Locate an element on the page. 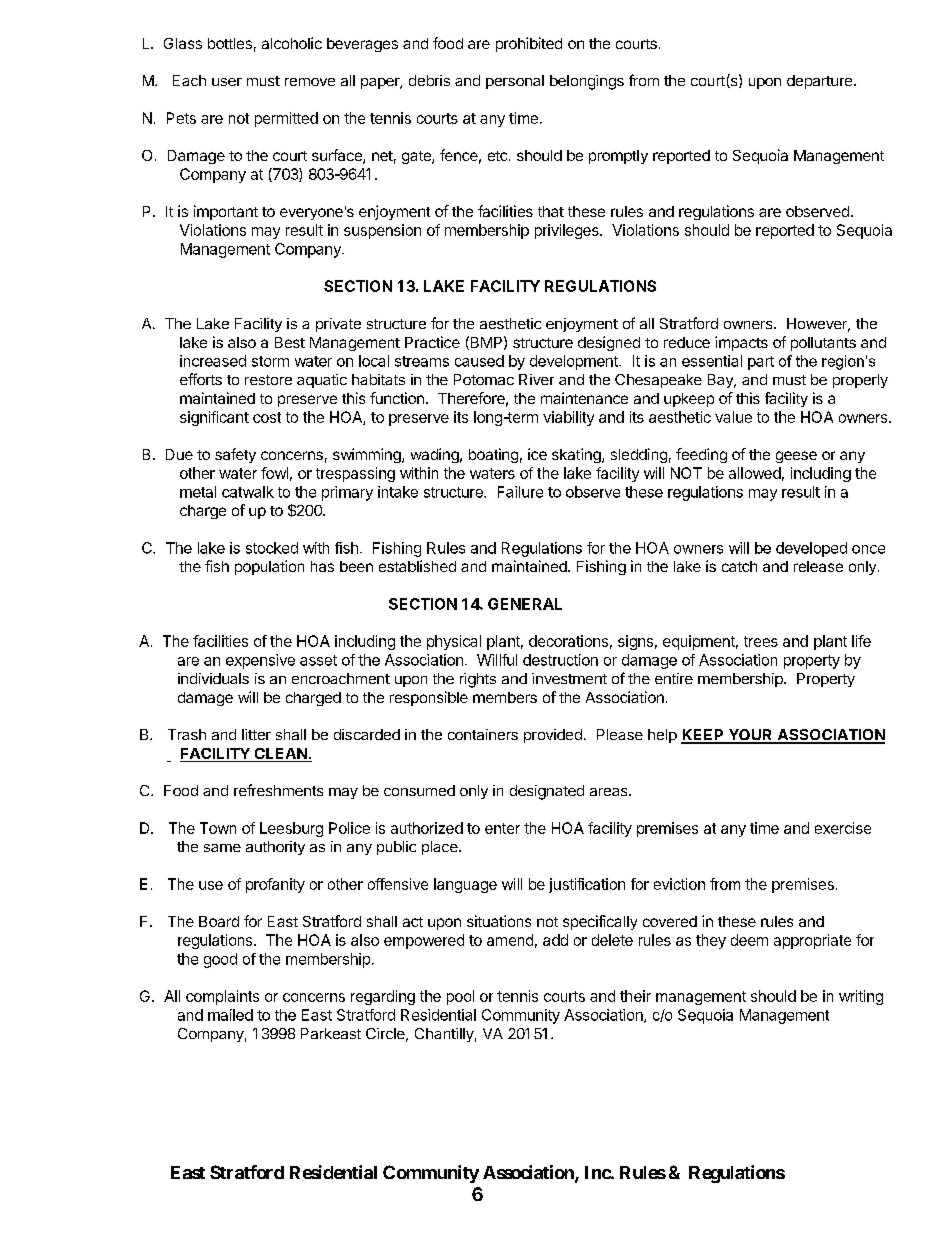  user is located at coordinates (227, 82).
